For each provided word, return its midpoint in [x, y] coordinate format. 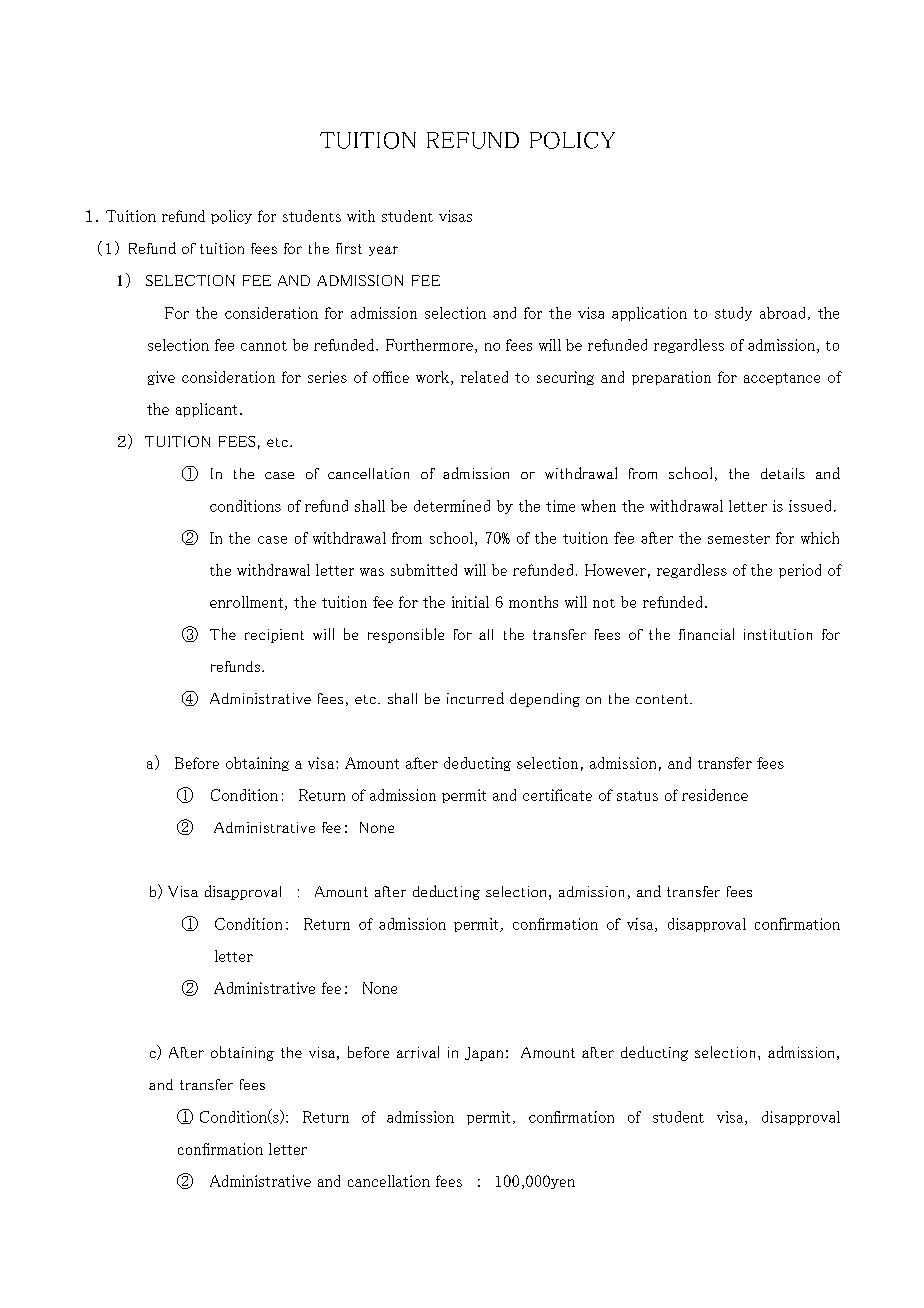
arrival [418, 1052]
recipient [274, 636]
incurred [475, 698]
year [383, 251]
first [349, 248]
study [733, 314]
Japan [484, 1054]
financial [706, 634]
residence [715, 795]
